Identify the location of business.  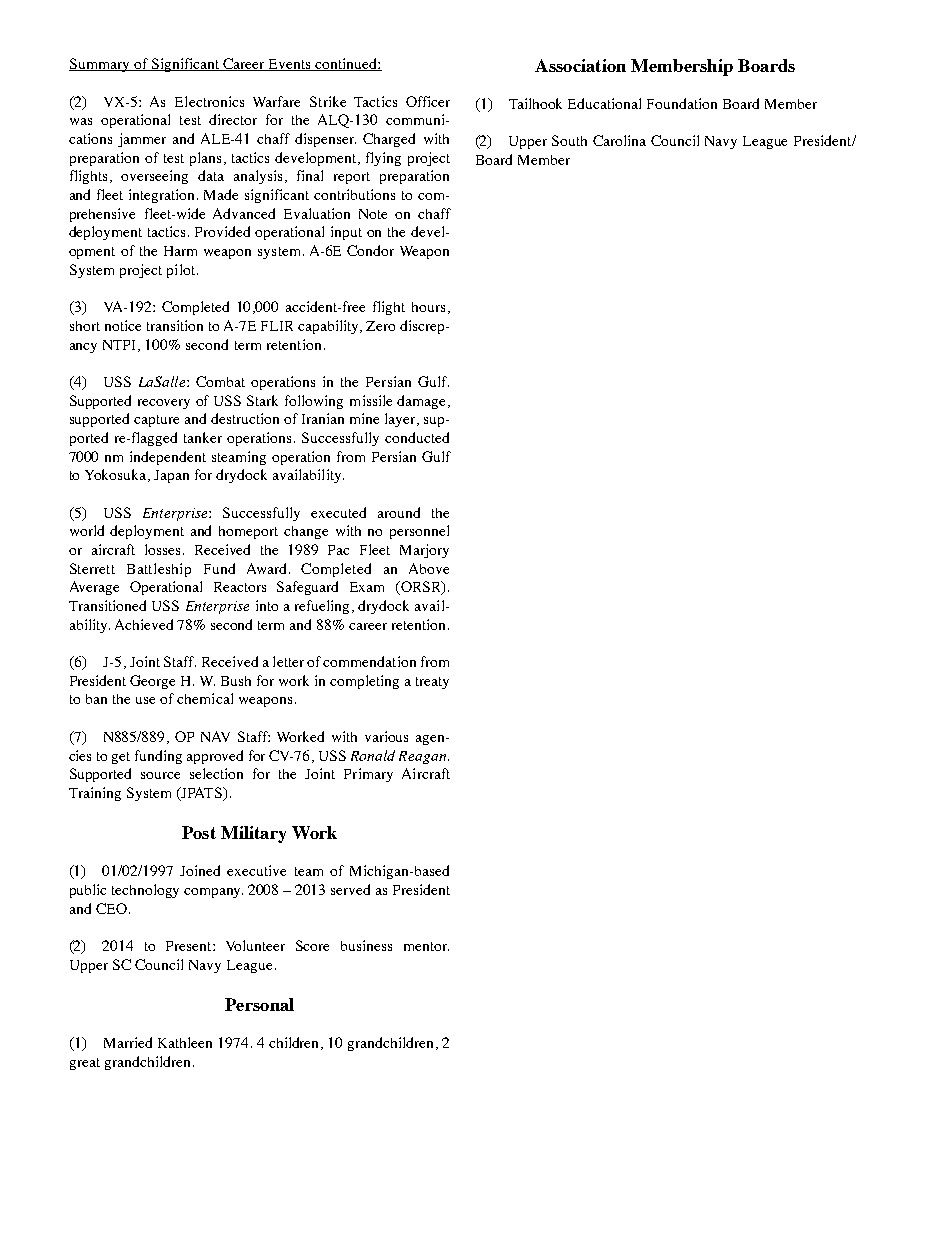
(366, 945).
